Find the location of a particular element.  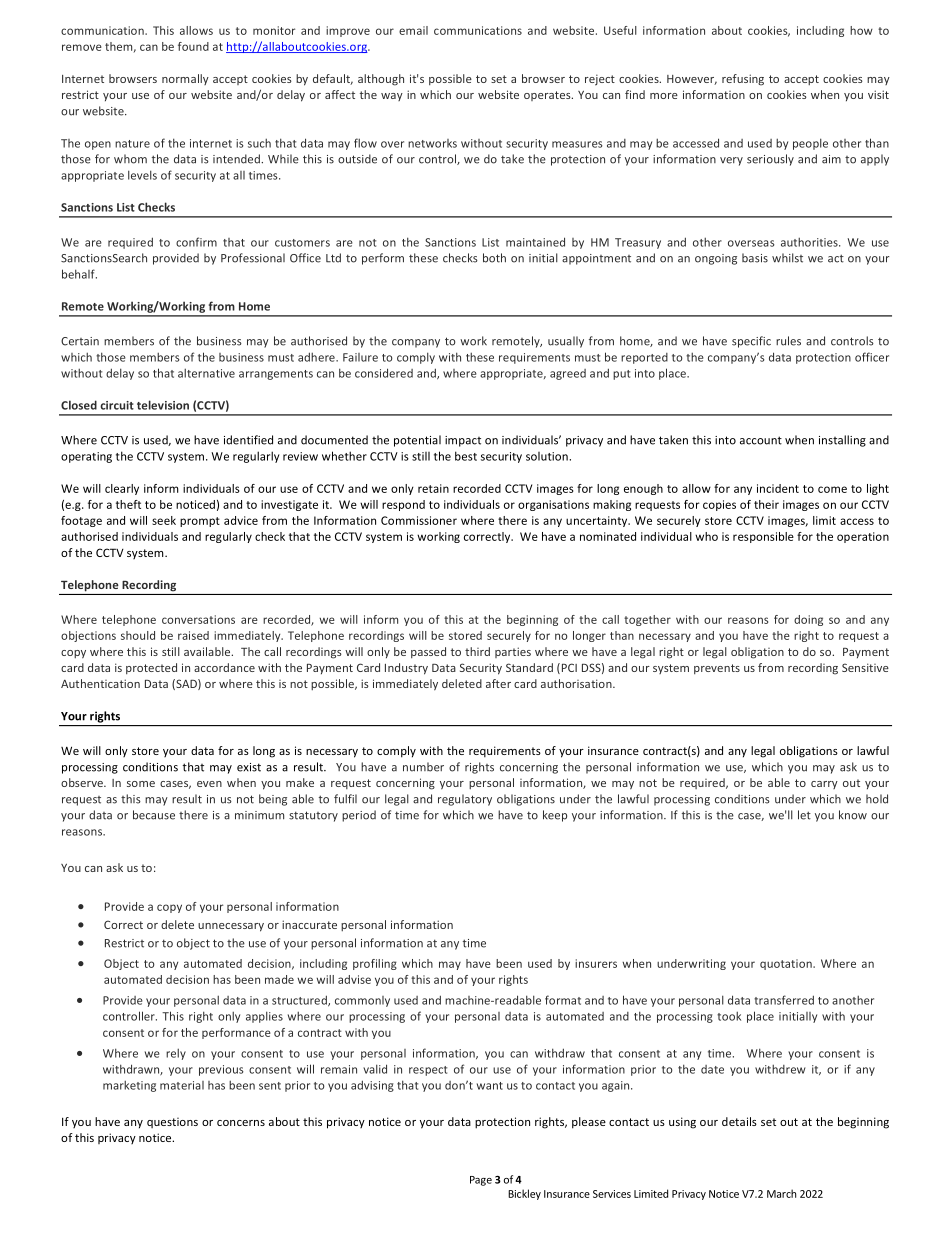

quotation is located at coordinates (787, 964).
